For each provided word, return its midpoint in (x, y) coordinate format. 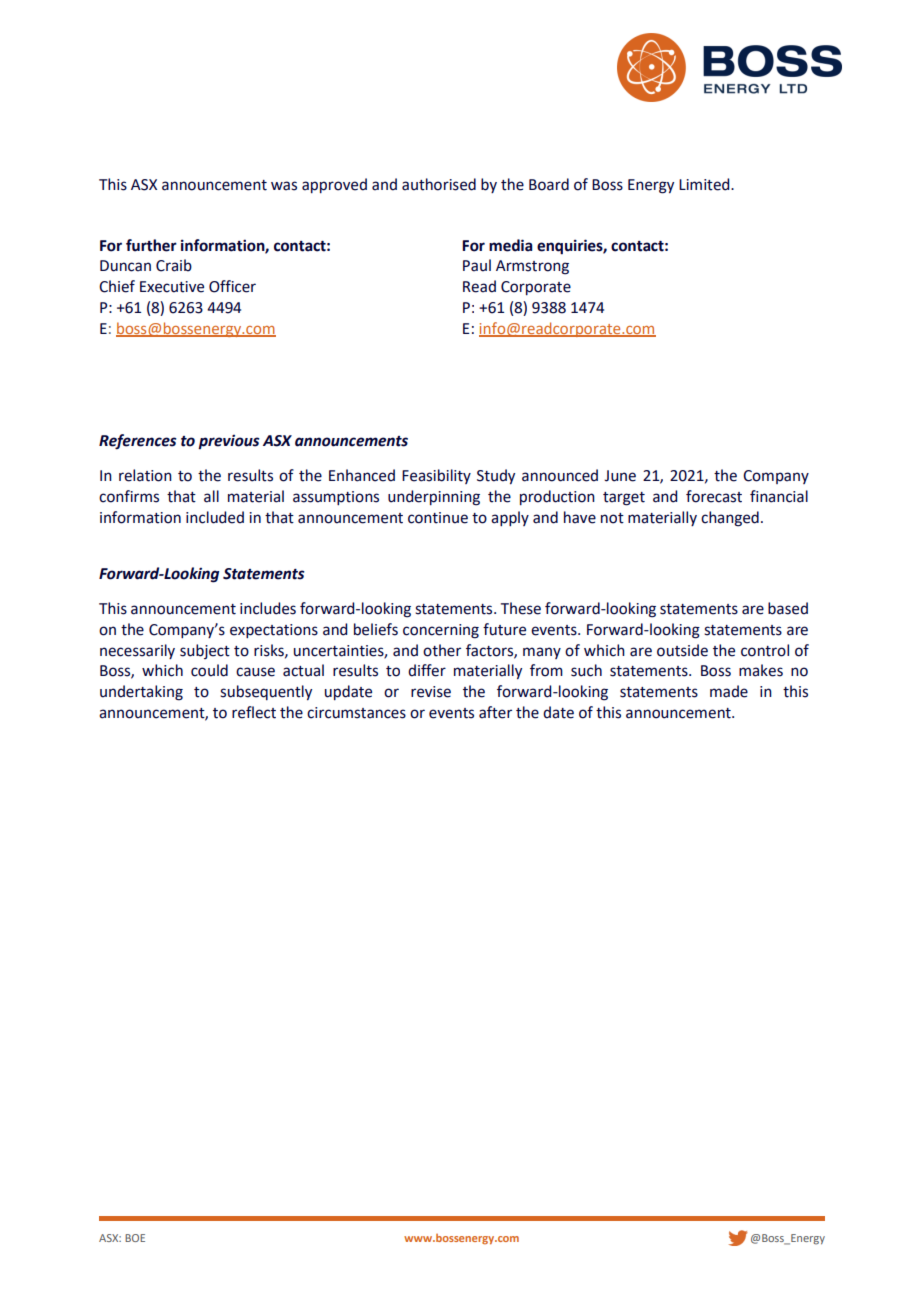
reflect (254, 712)
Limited (705, 184)
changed (730, 519)
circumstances (356, 713)
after (495, 712)
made (729, 691)
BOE (135, 1238)
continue (438, 518)
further (151, 245)
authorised (439, 184)
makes (761, 670)
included (215, 517)
